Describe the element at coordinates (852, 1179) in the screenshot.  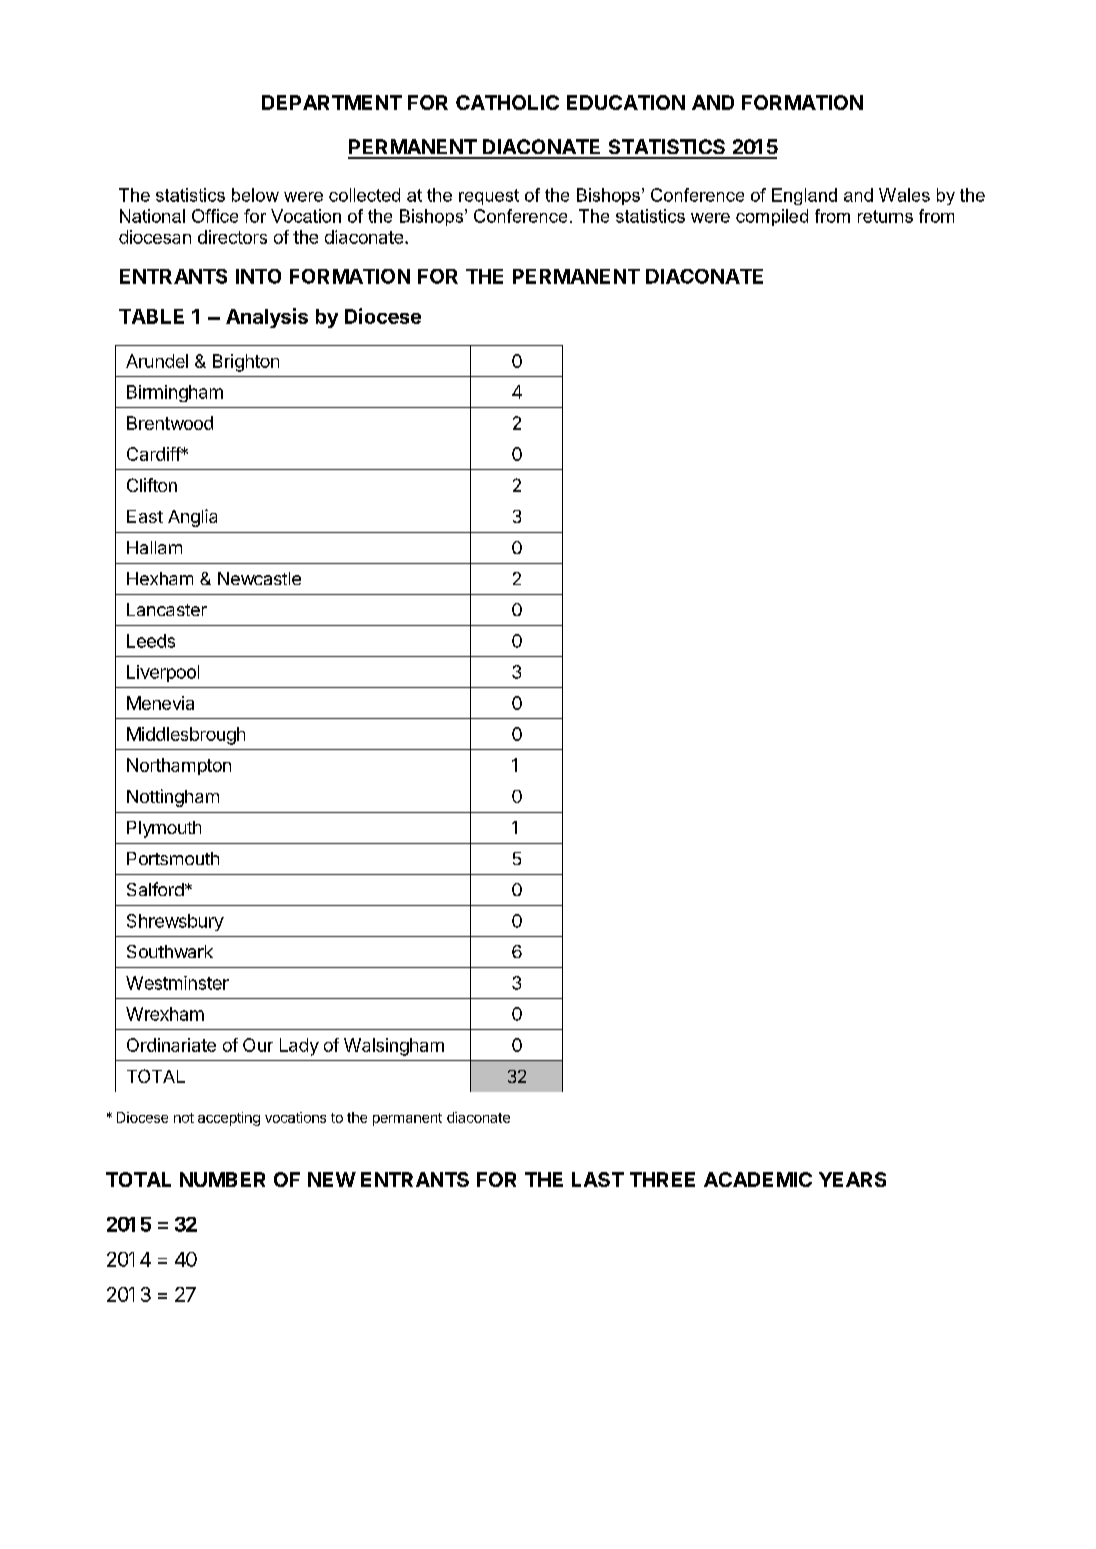
I see `YEARS` at that location.
